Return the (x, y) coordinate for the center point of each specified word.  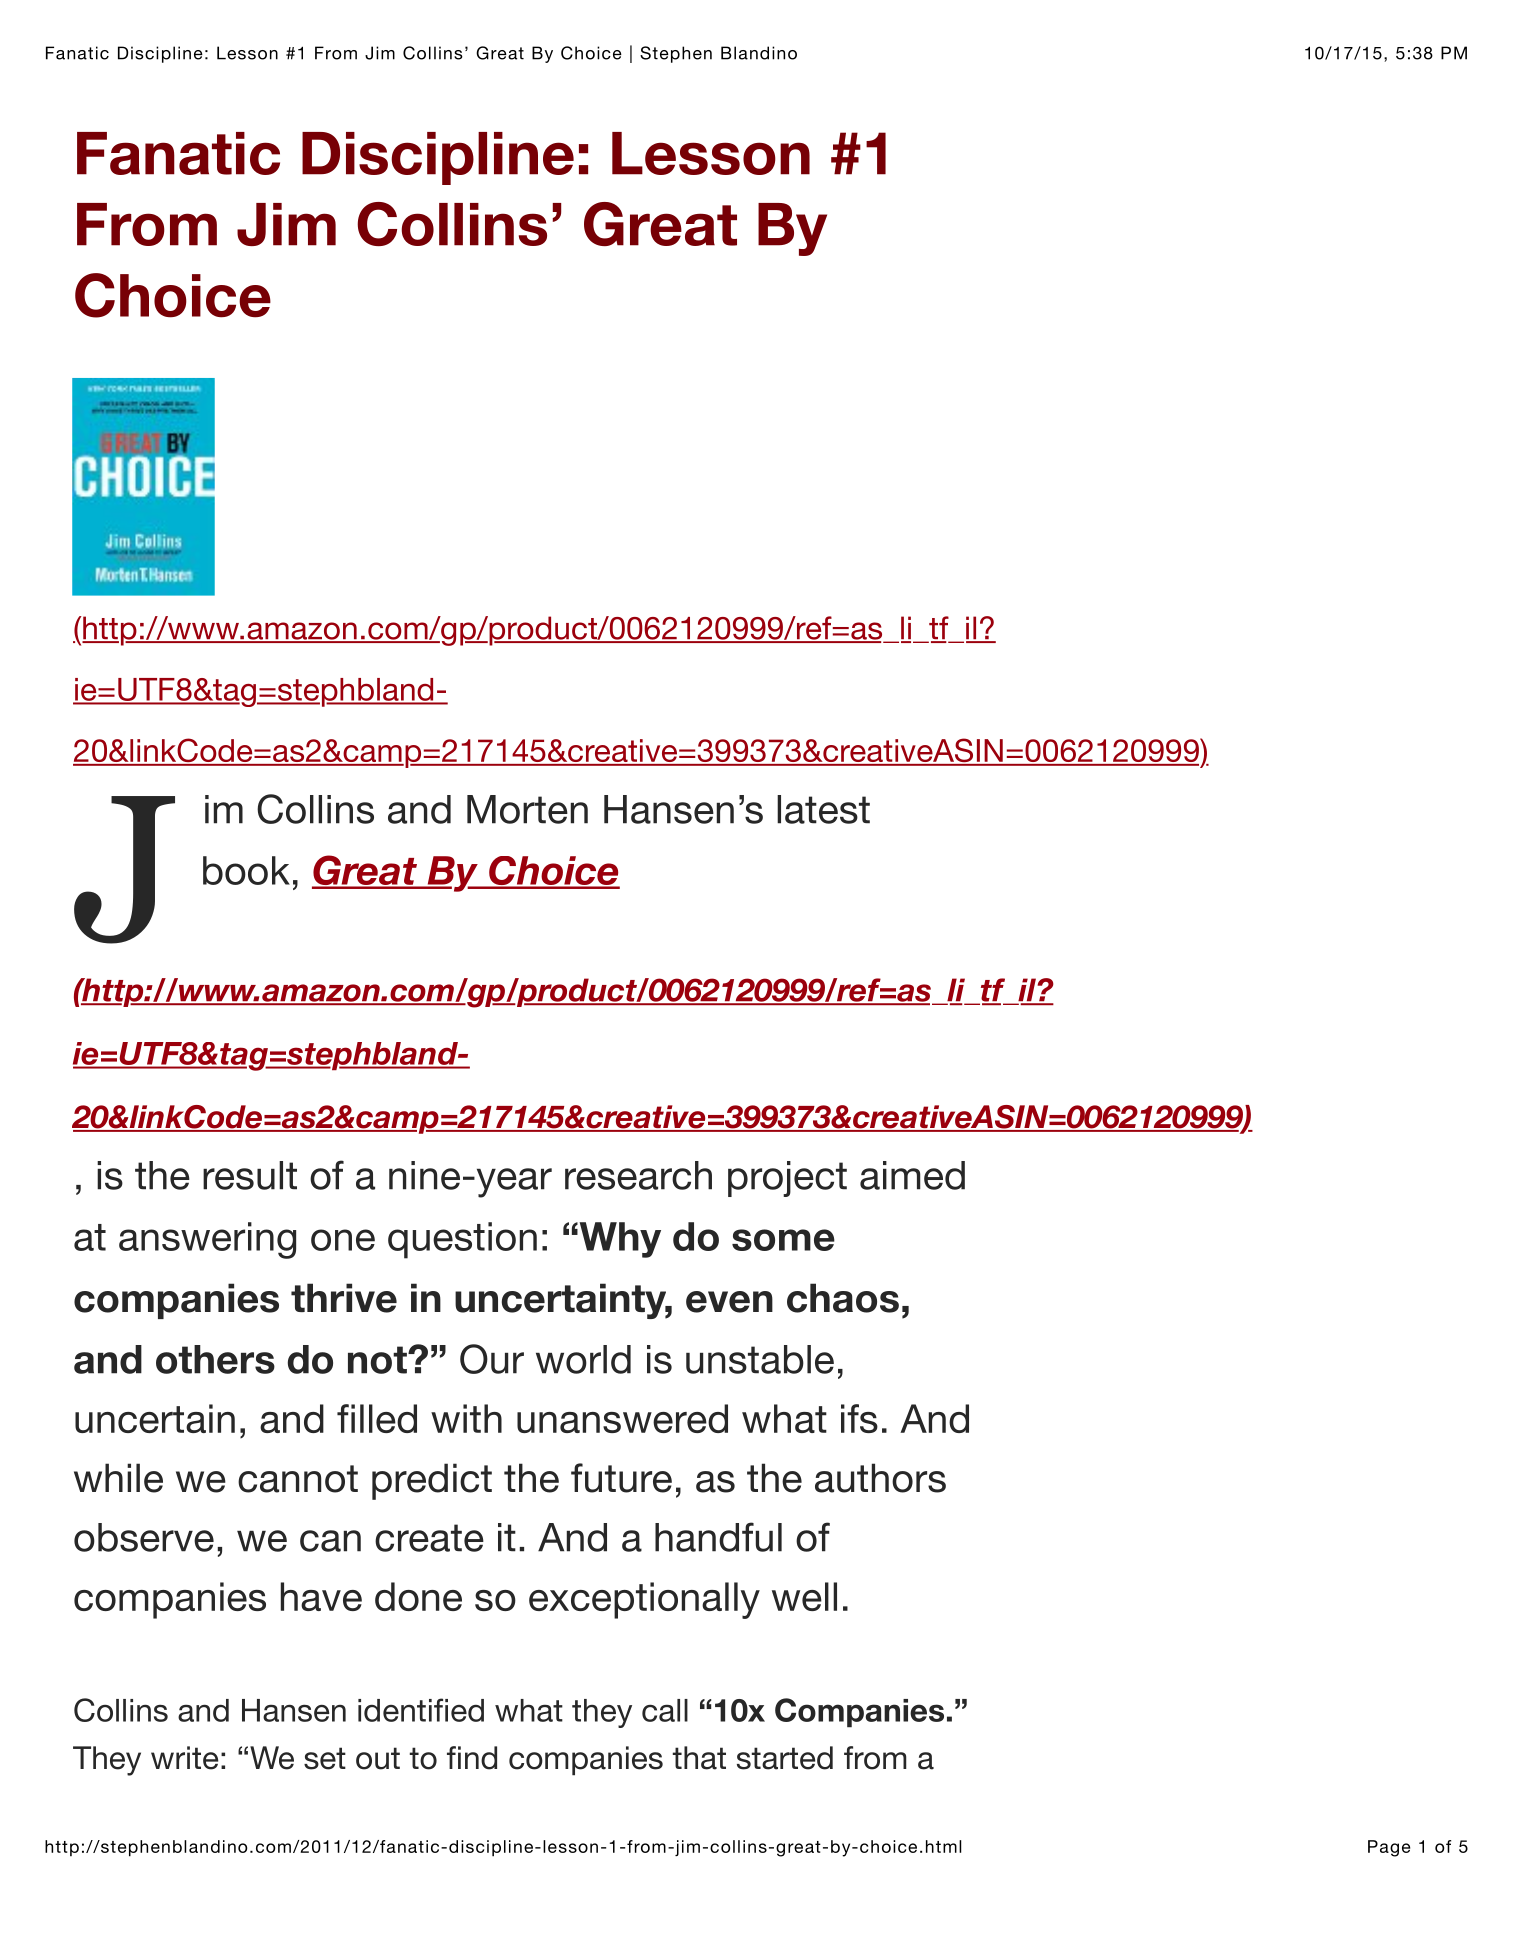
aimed (912, 1175)
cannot (298, 1479)
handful (718, 1537)
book (246, 870)
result (250, 1175)
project (787, 1179)
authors (880, 1478)
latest (823, 809)
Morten (527, 809)
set (325, 1758)
